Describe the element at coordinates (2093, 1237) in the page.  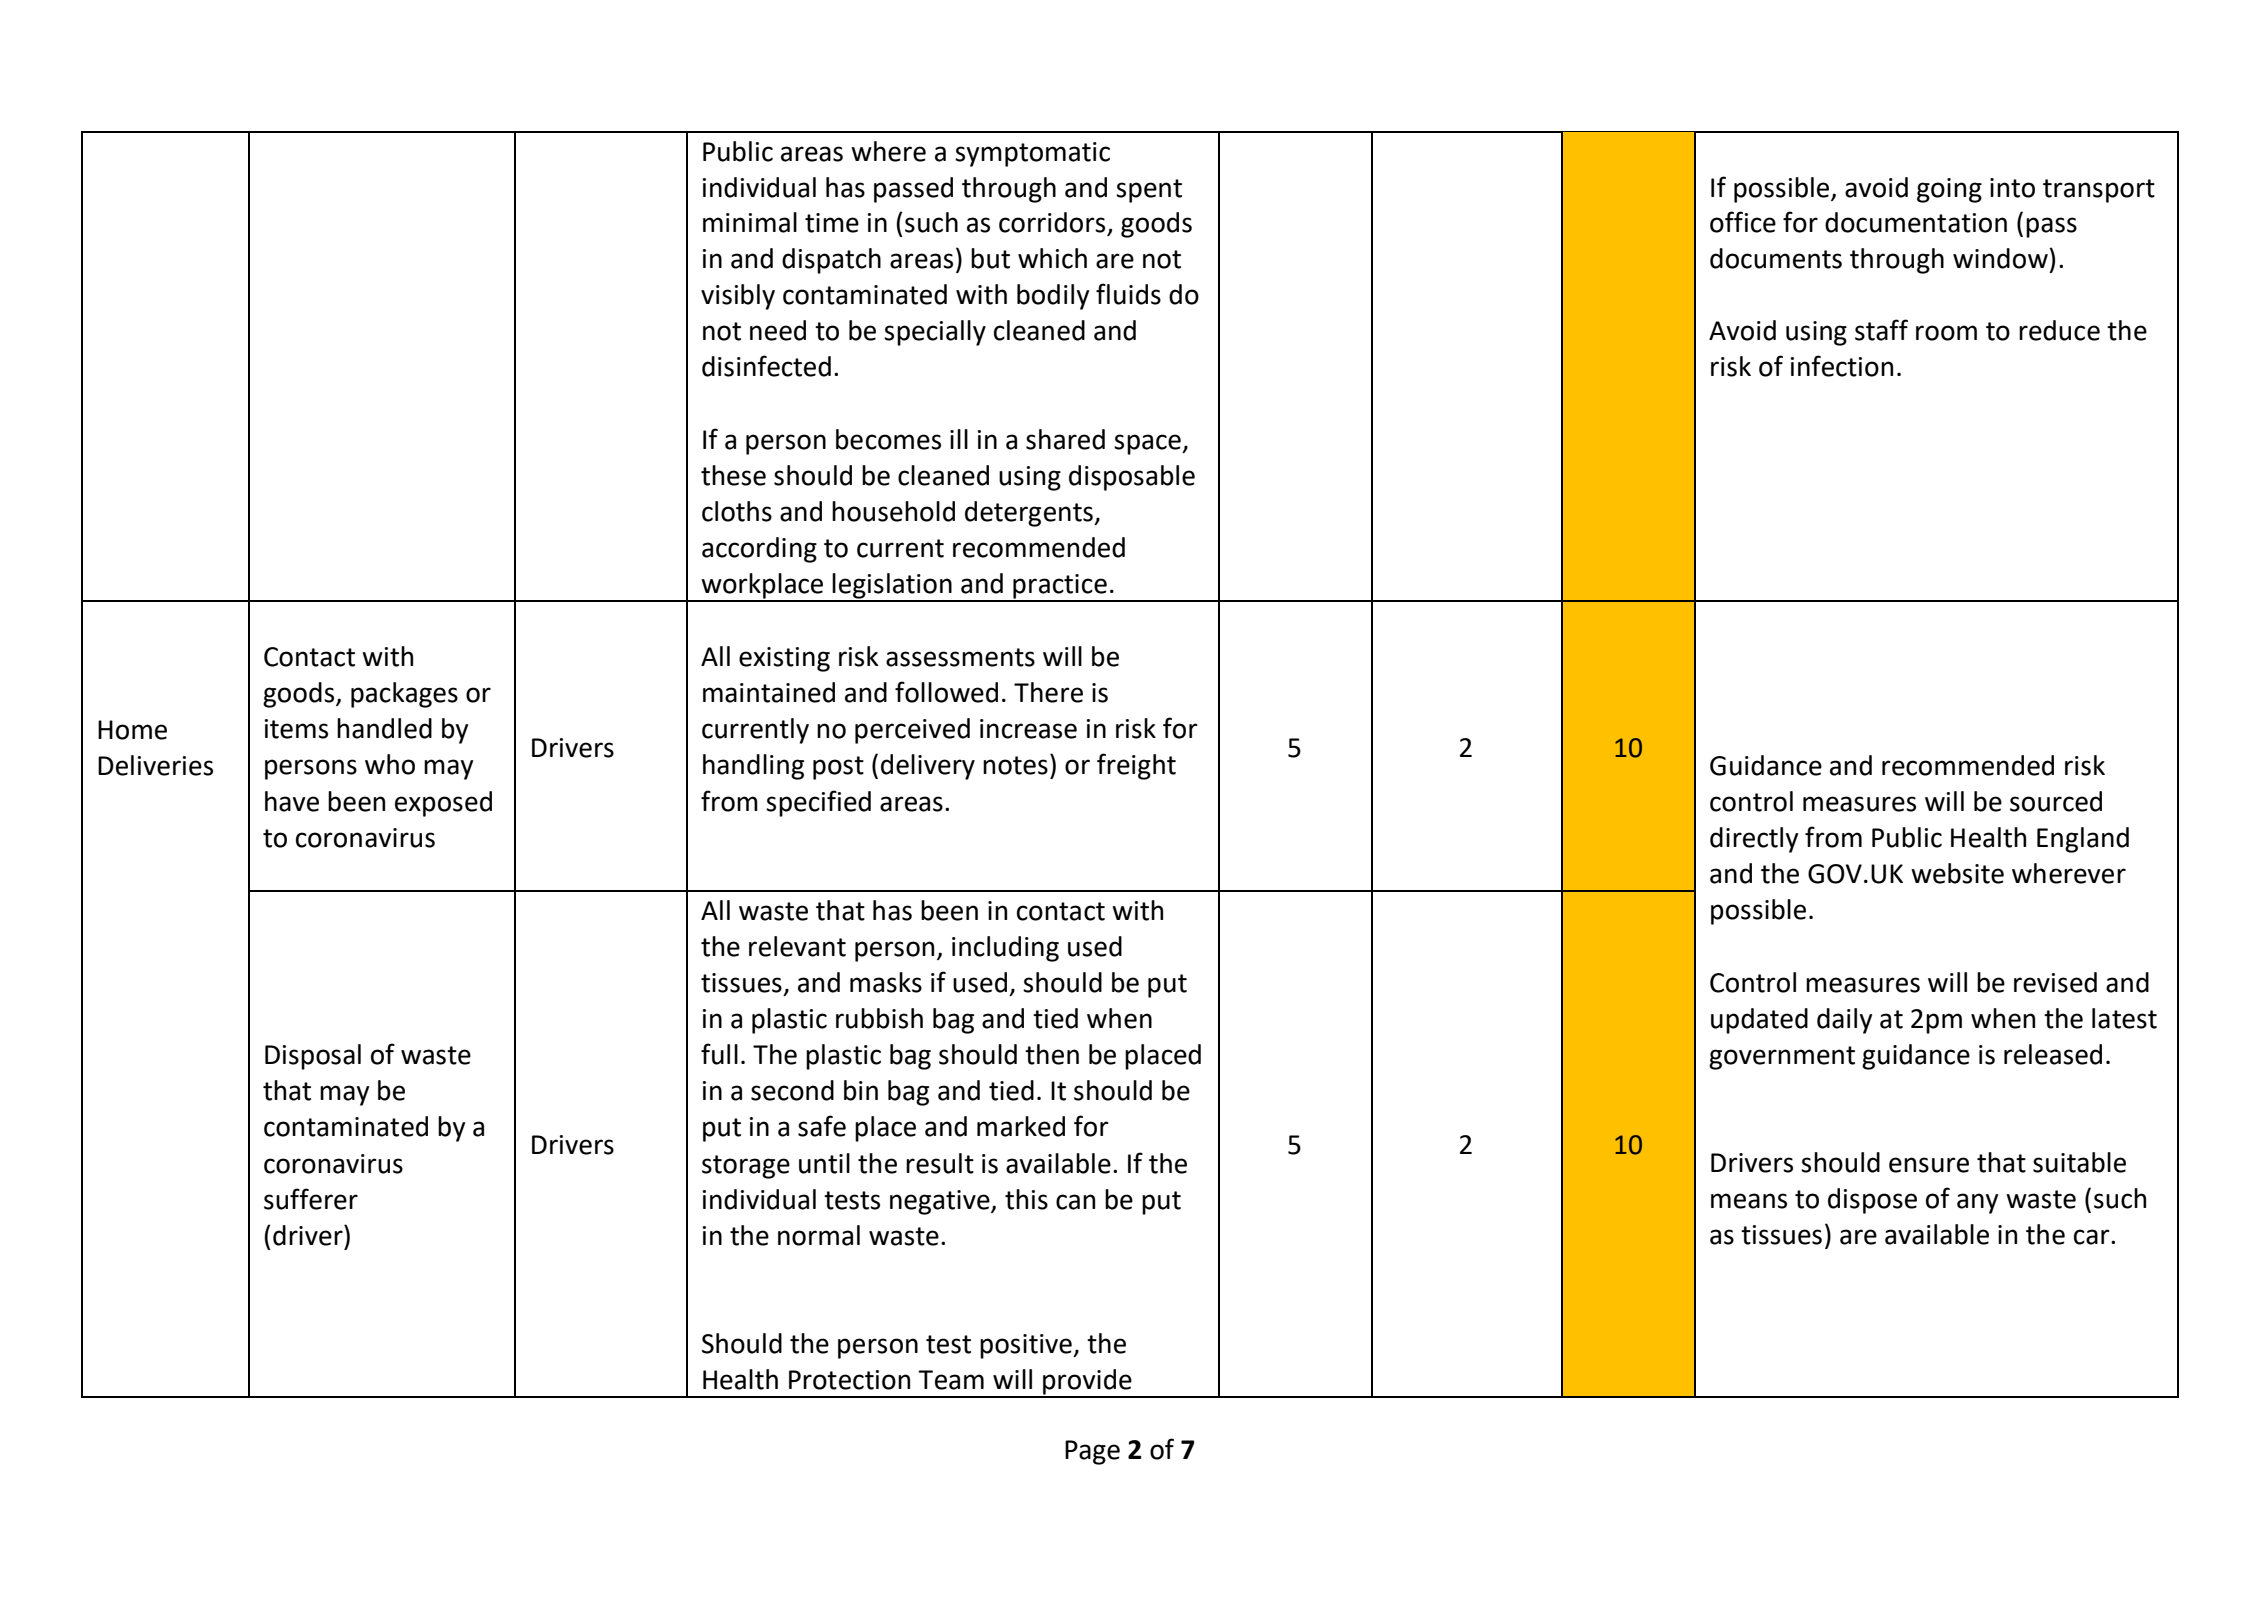
I see `car` at that location.
